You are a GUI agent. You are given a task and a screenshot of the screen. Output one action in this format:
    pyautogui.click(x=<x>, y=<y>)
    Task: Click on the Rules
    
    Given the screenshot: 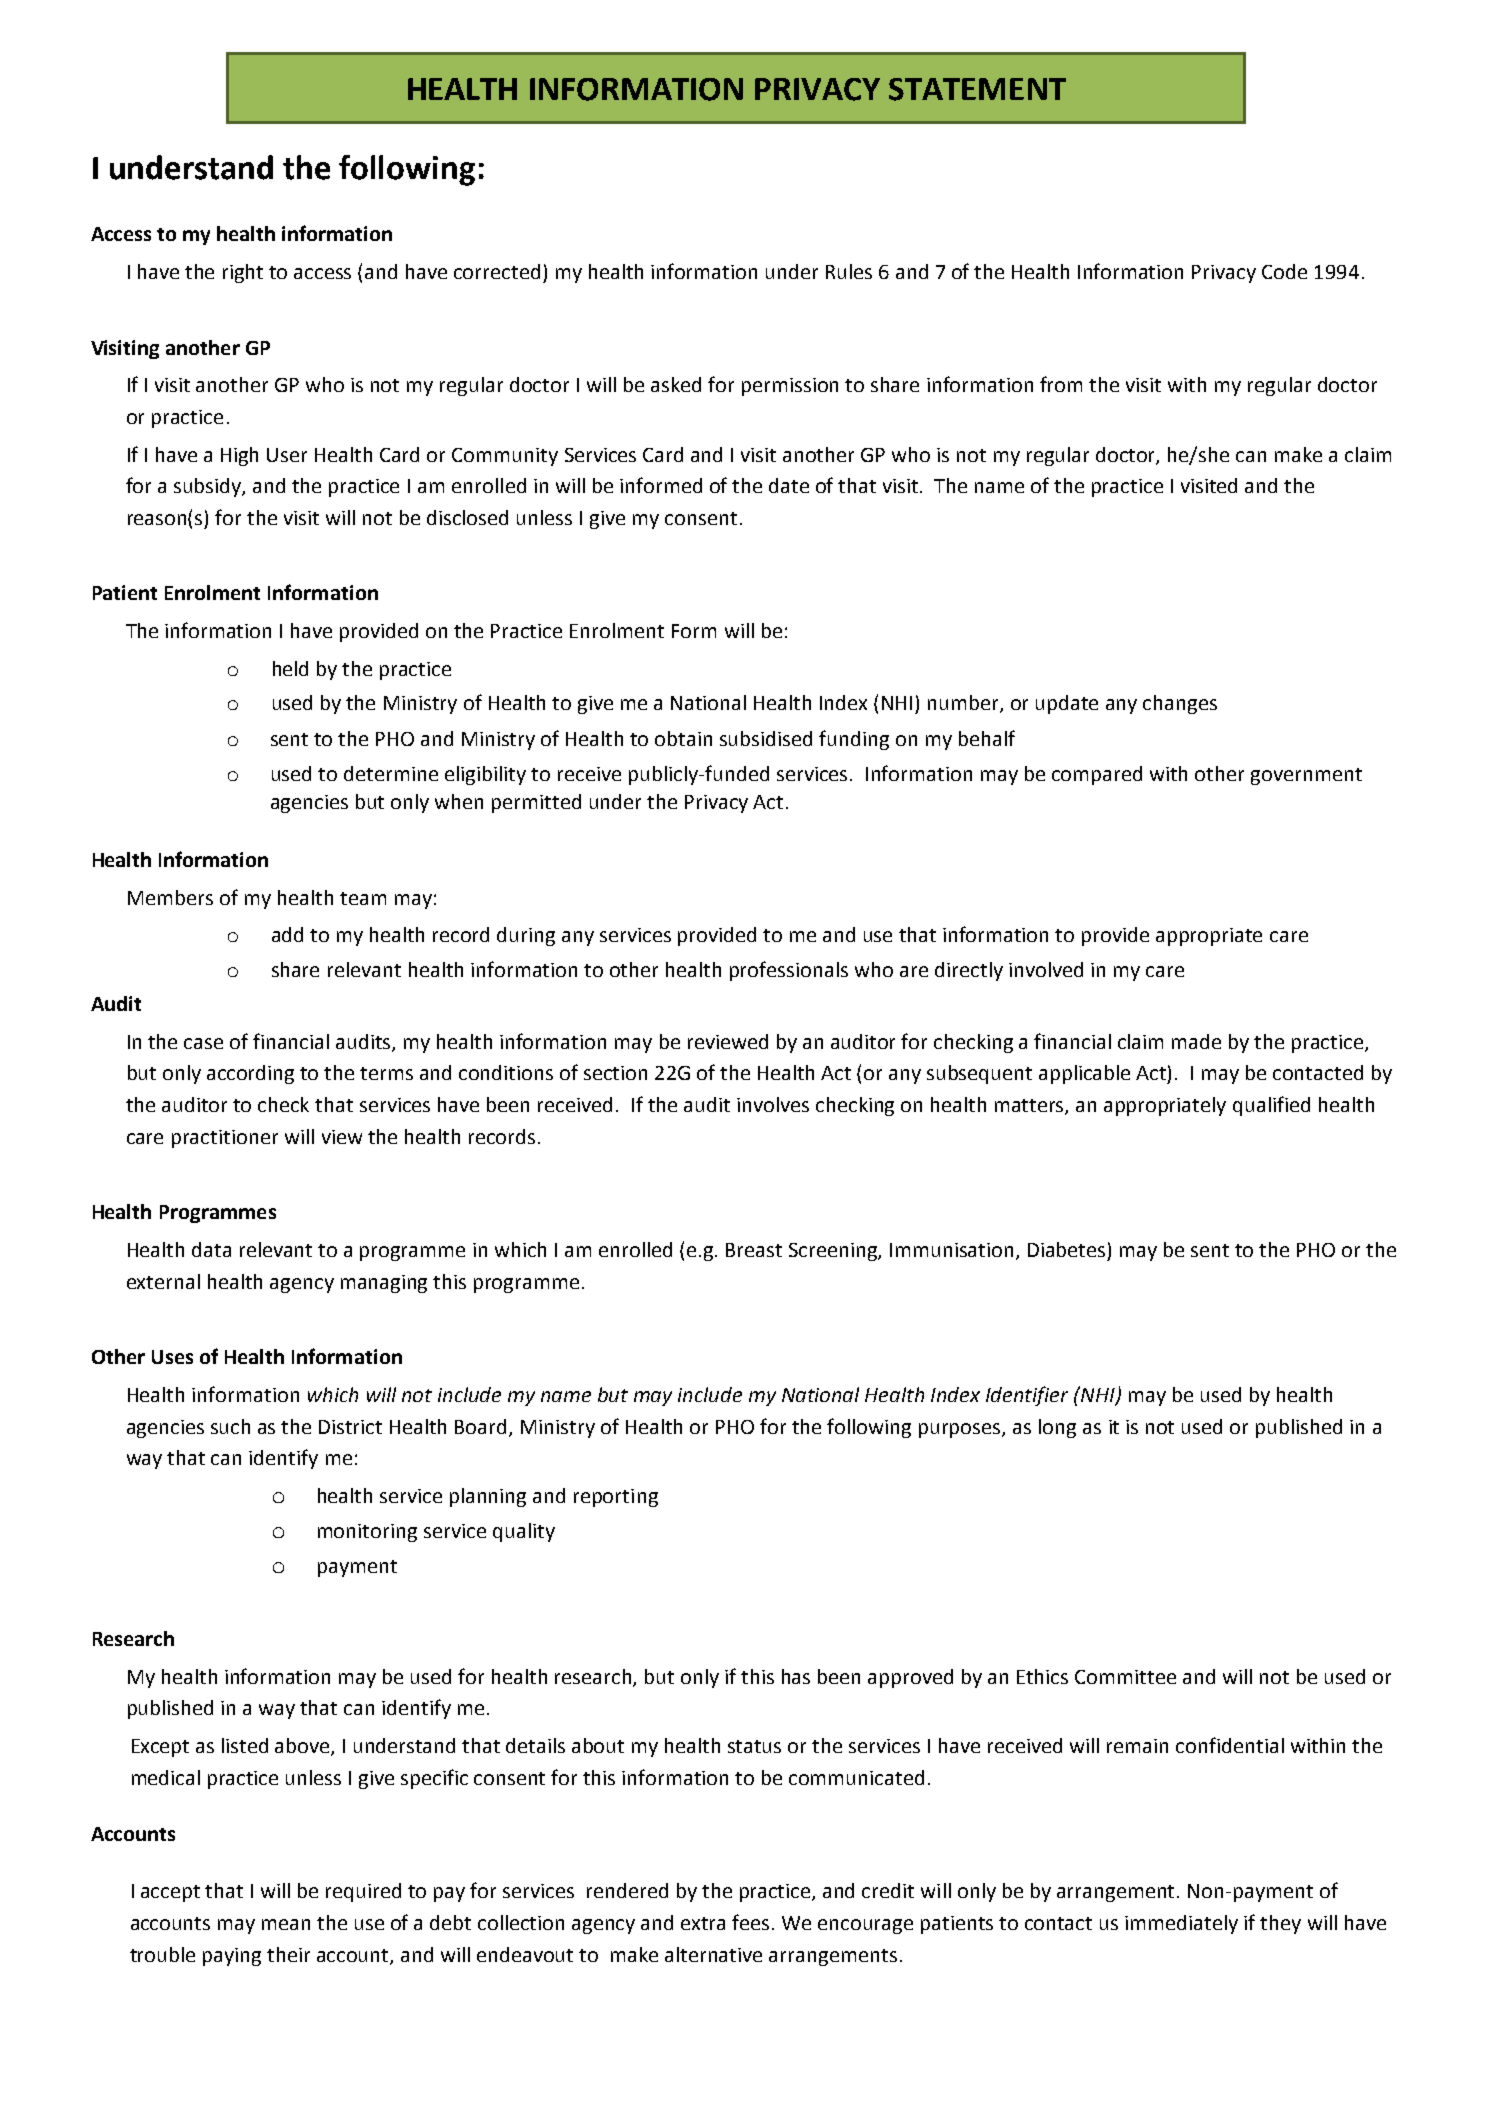 What is the action you would take?
    pyautogui.click(x=849, y=271)
